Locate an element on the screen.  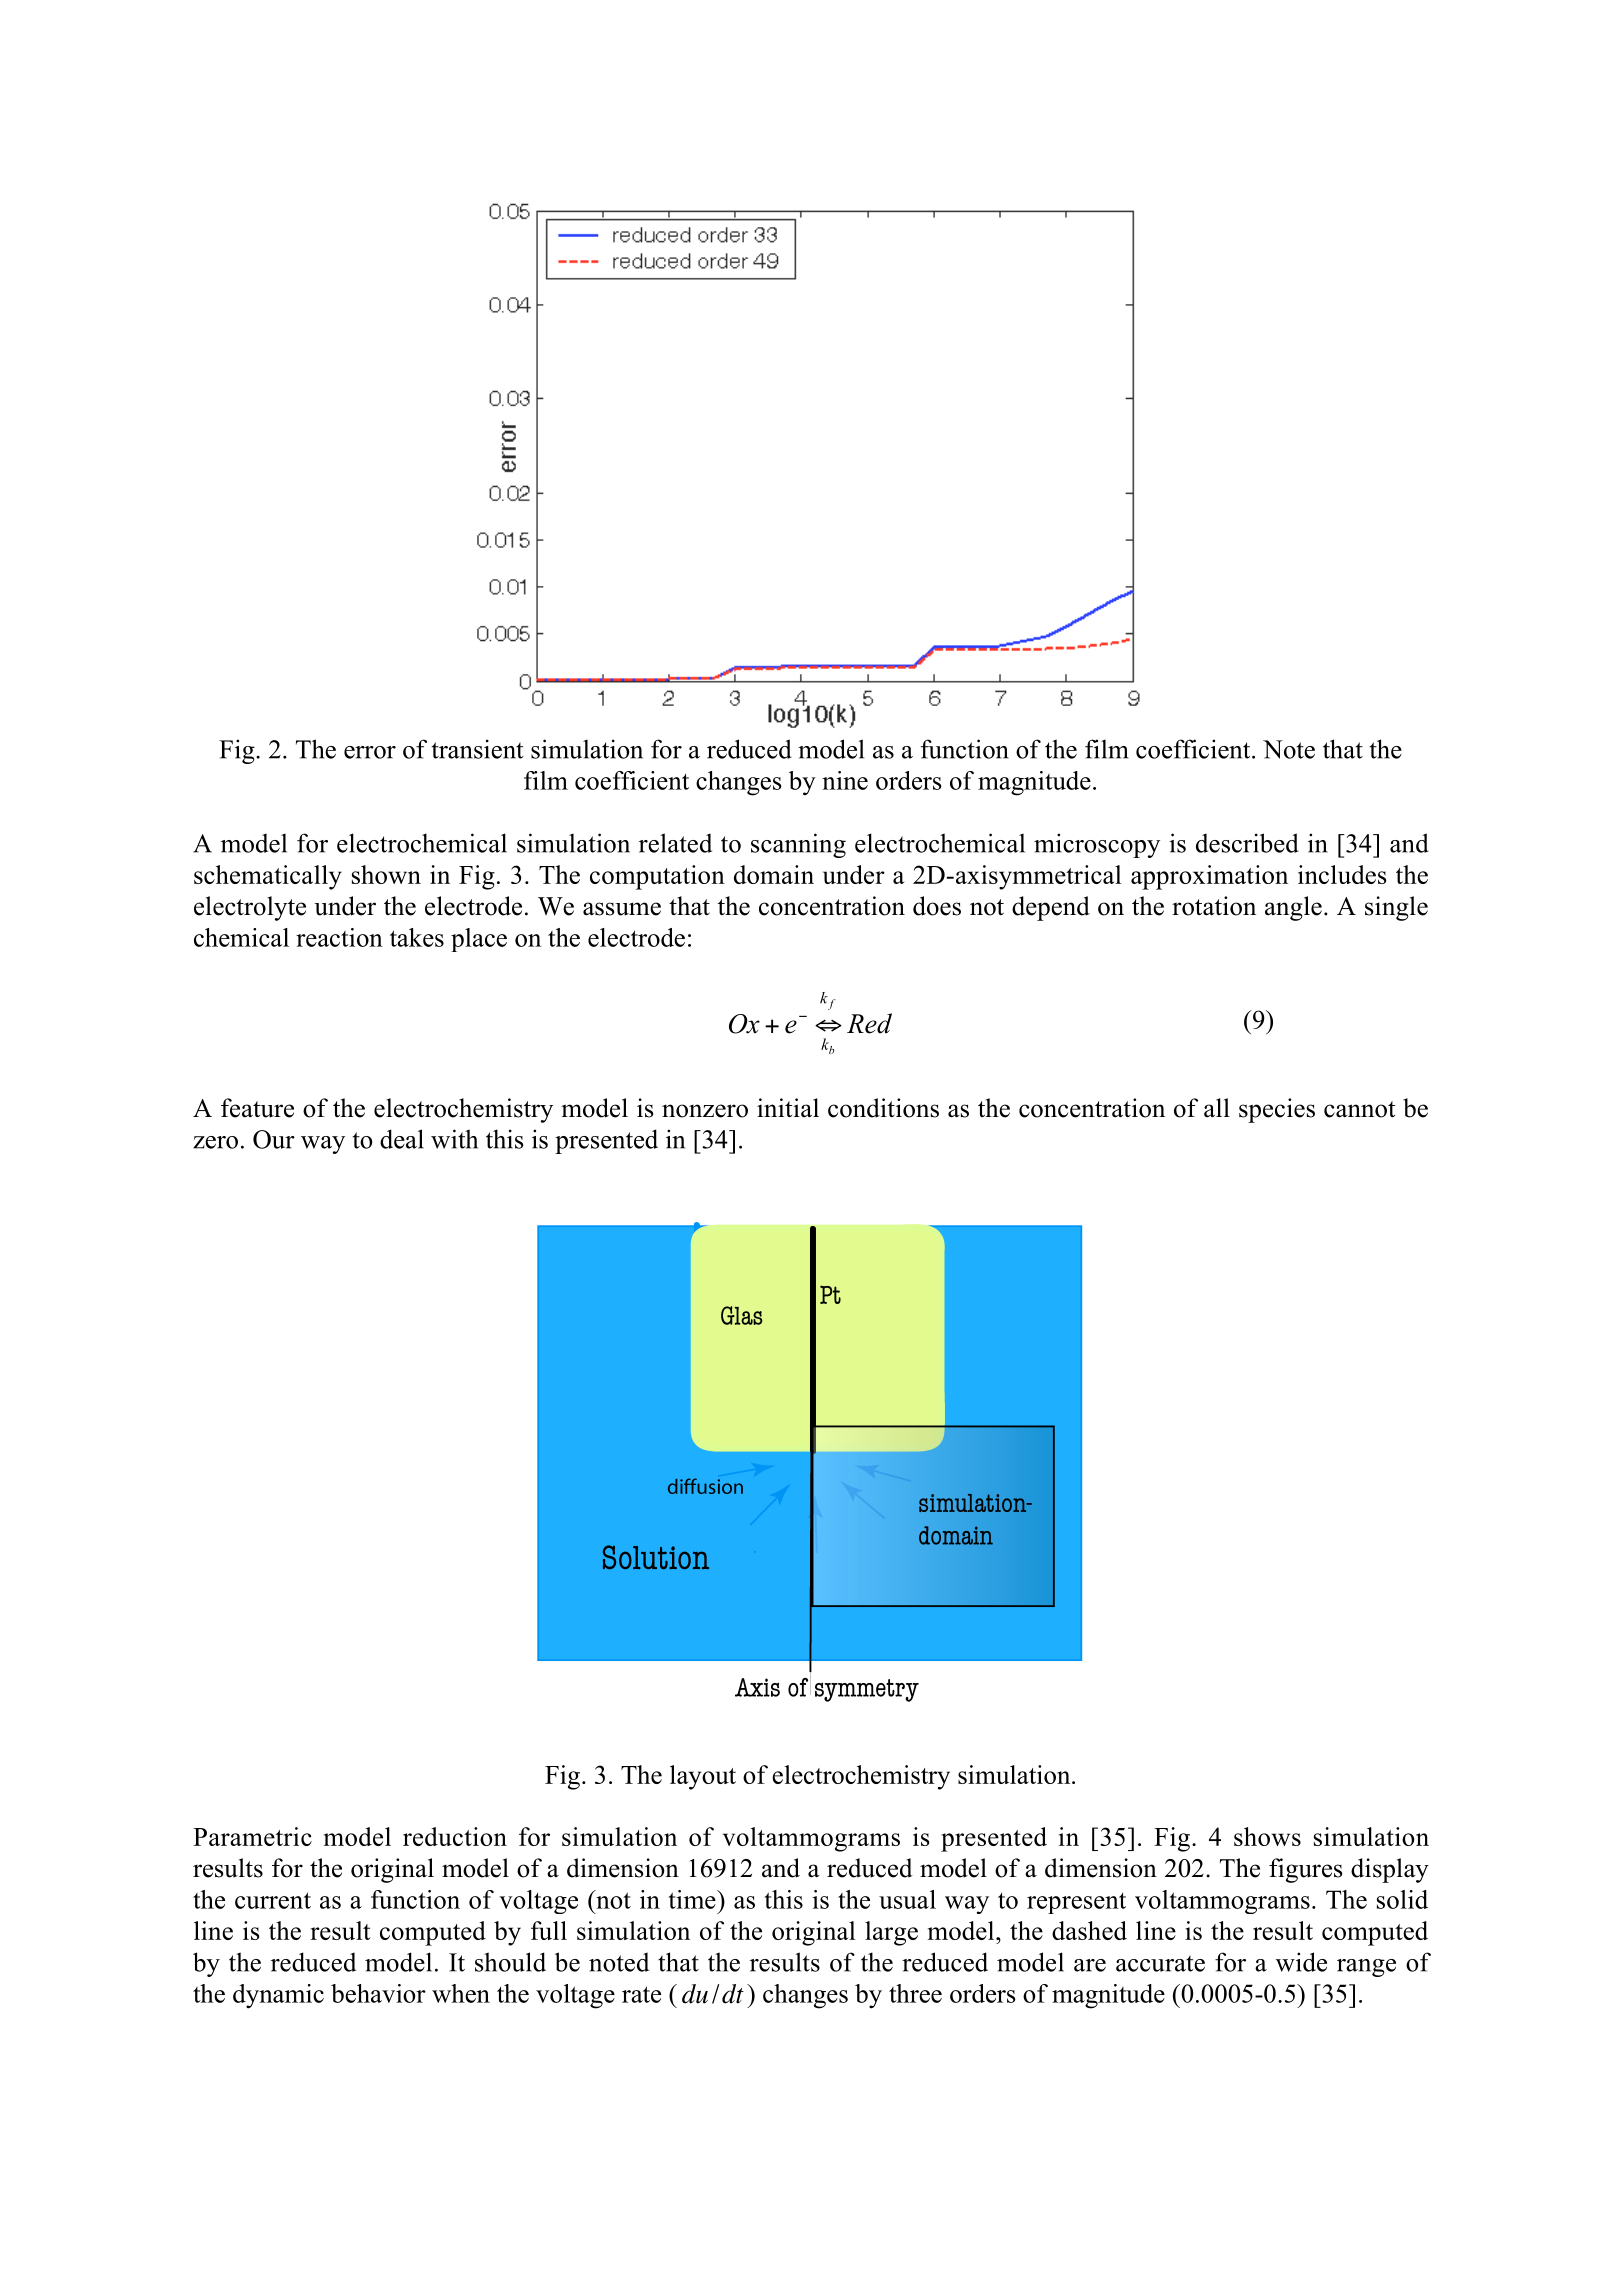
deal is located at coordinates (402, 1139).
